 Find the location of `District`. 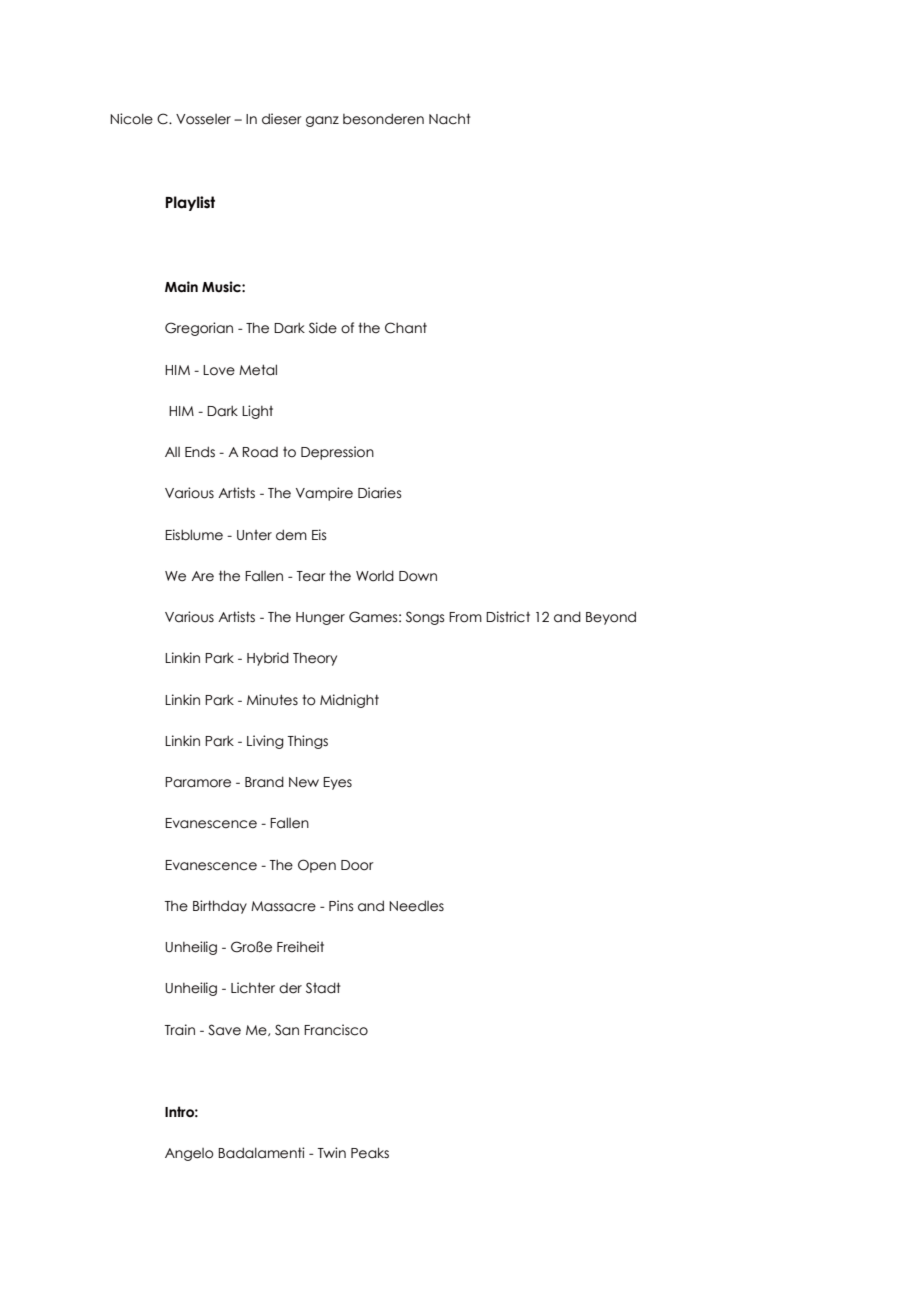

District is located at coordinates (508, 617).
